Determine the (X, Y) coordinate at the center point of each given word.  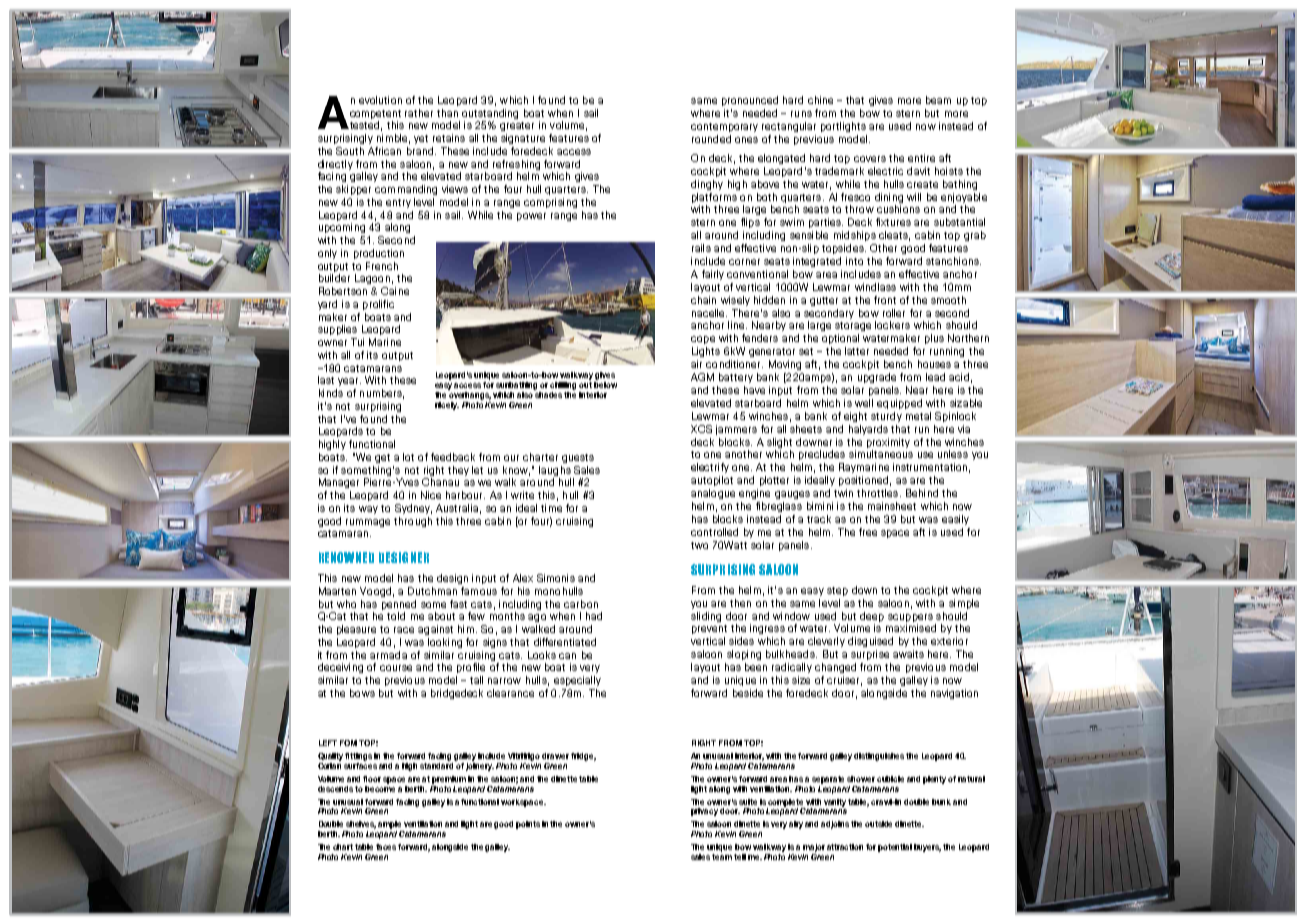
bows (362, 693)
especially (577, 681)
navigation (954, 694)
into (854, 261)
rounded (711, 139)
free (868, 532)
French (382, 266)
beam (938, 100)
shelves (361, 825)
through (413, 522)
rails (701, 248)
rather (419, 113)
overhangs (470, 396)
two (699, 545)
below (605, 385)
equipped (899, 404)
